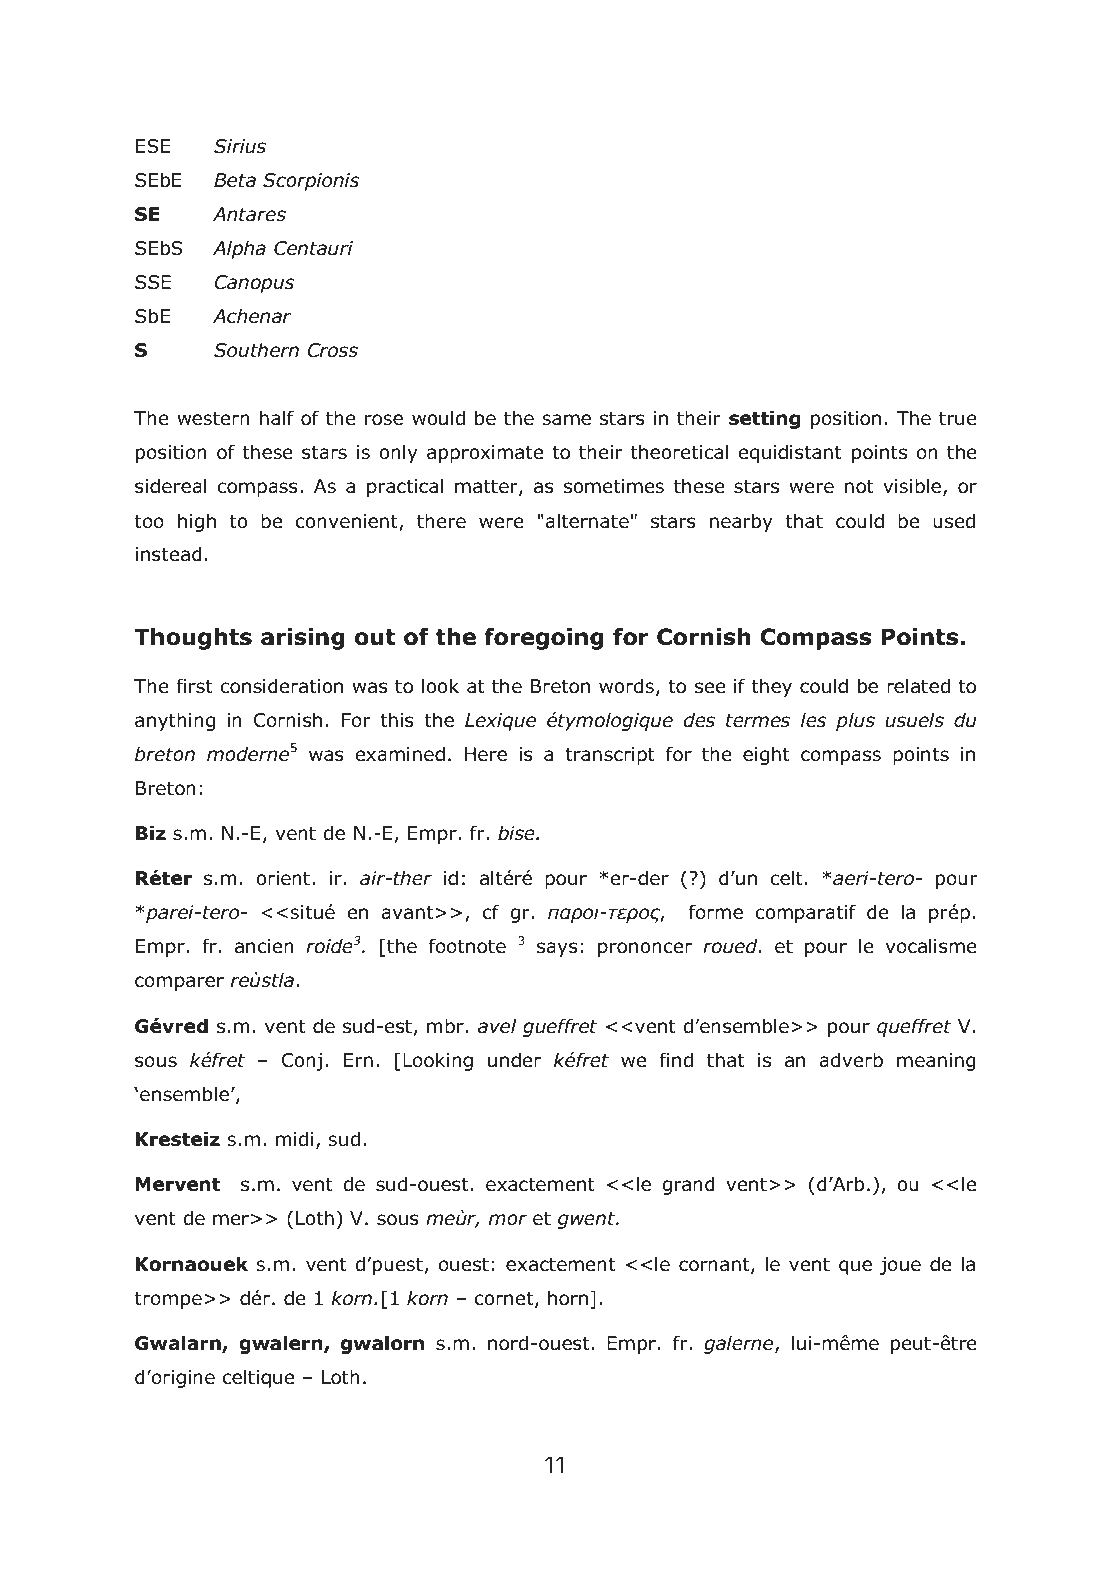  I want to click on Beta, so click(235, 180).
